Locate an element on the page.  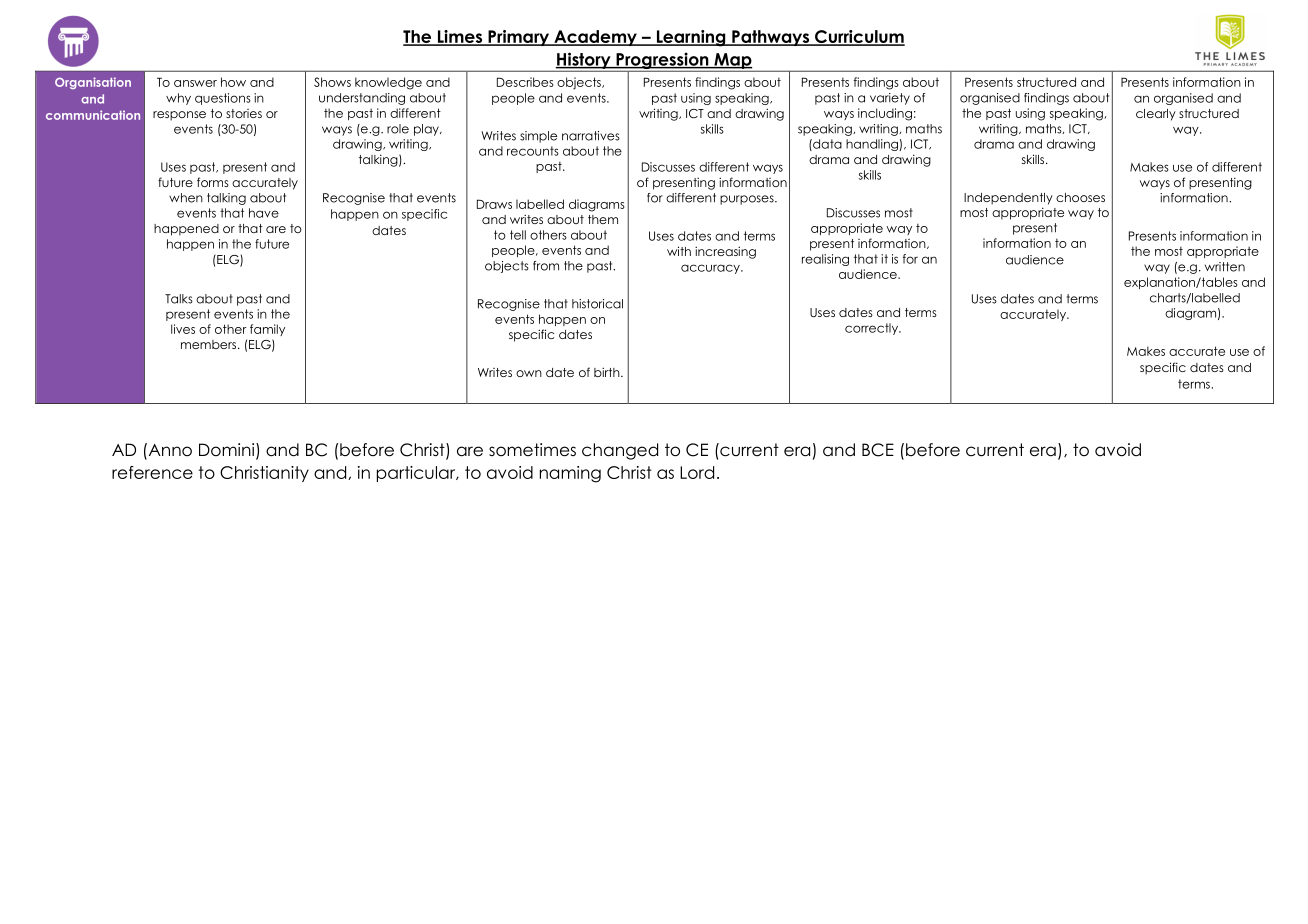
answer is located at coordinates (195, 83).
